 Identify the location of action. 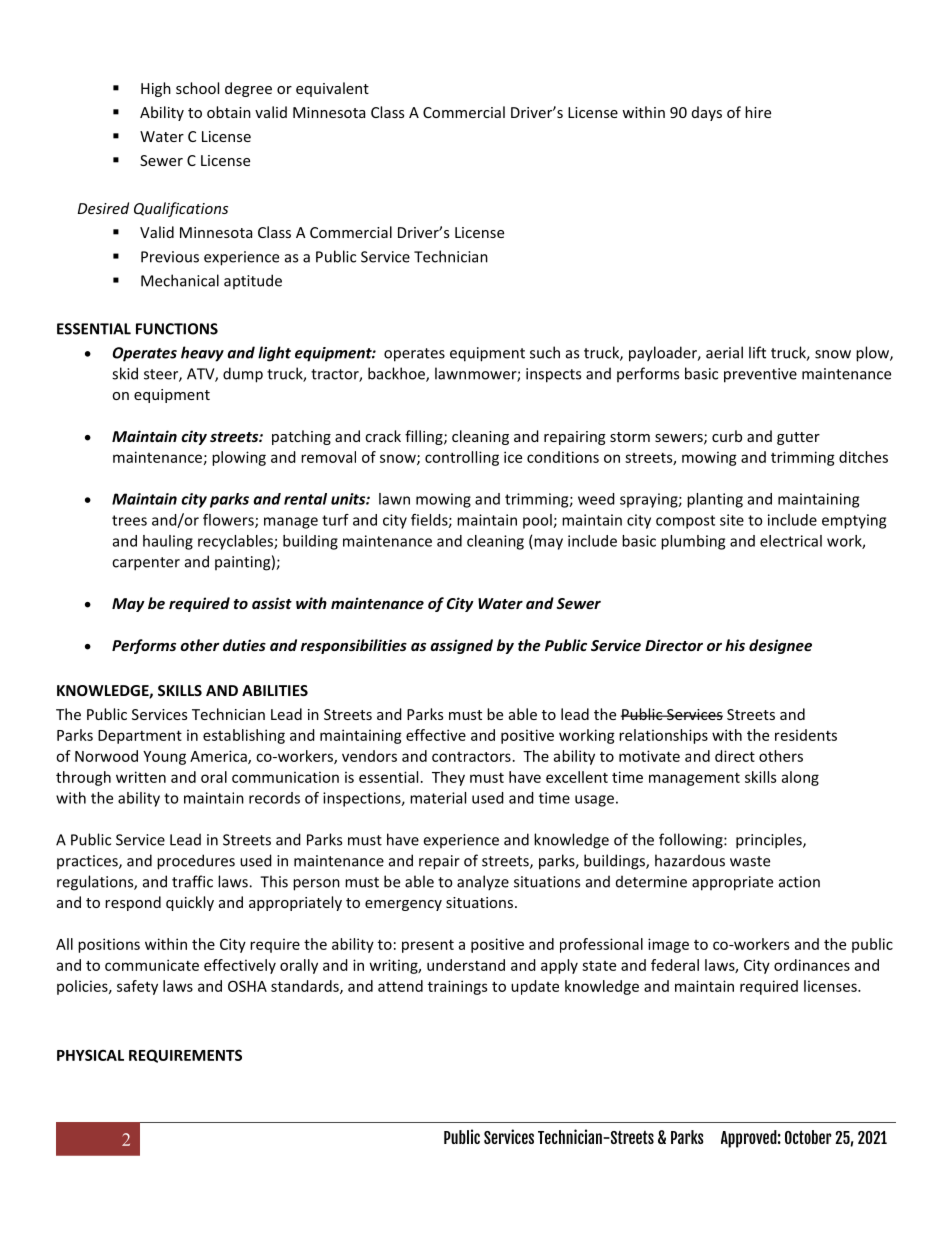
(799, 882).
